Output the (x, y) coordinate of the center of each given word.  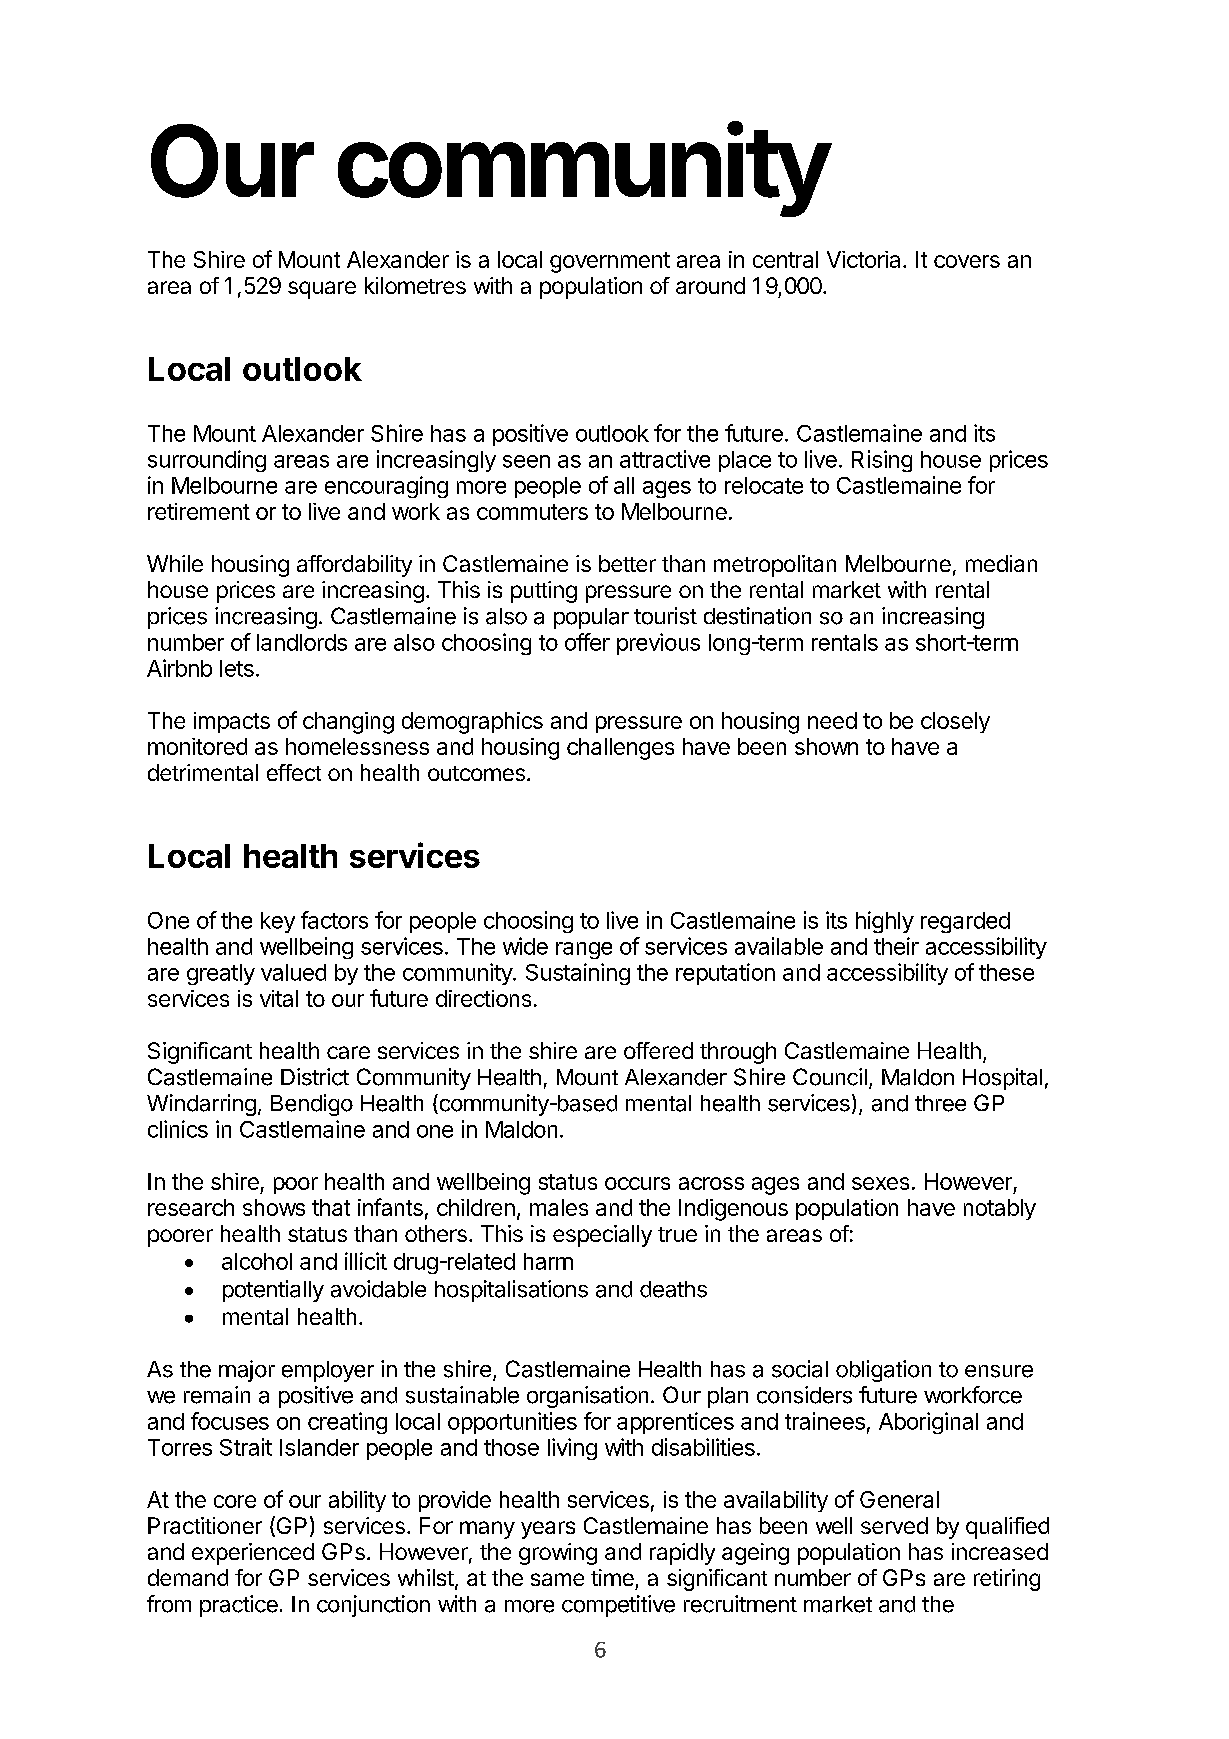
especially (602, 1236)
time (612, 1577)
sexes (880, 1183)
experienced (253, 1554)
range (584, 950)
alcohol (257, 1261)
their (896, 946)
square (322, 290)
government (610, 262)
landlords (302, 642)
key (278, 922)
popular (591, 618)
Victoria (863, 259)
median (1001, 563)
